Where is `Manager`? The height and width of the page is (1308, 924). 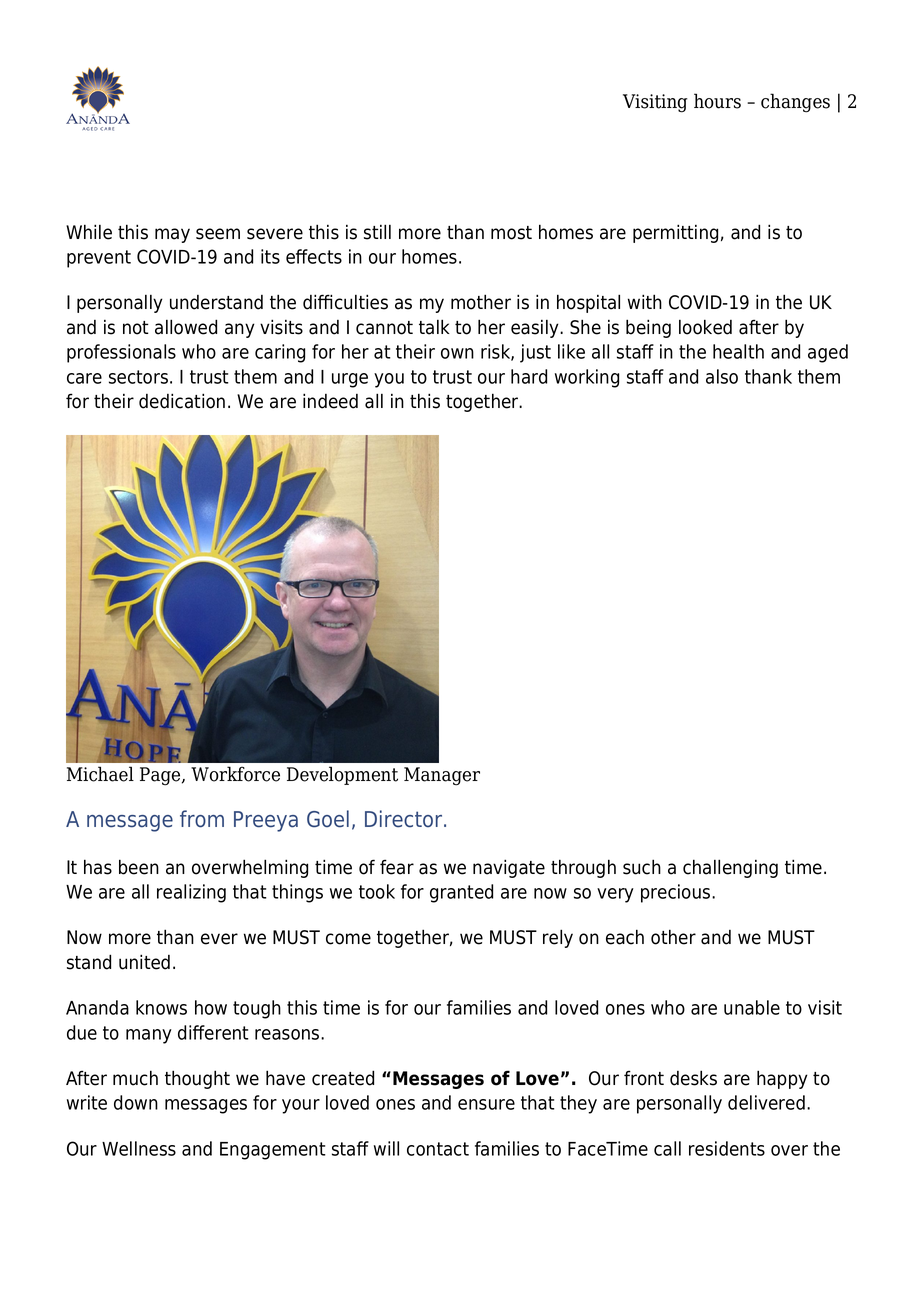
Manager is located at coordinates (442, 776).
